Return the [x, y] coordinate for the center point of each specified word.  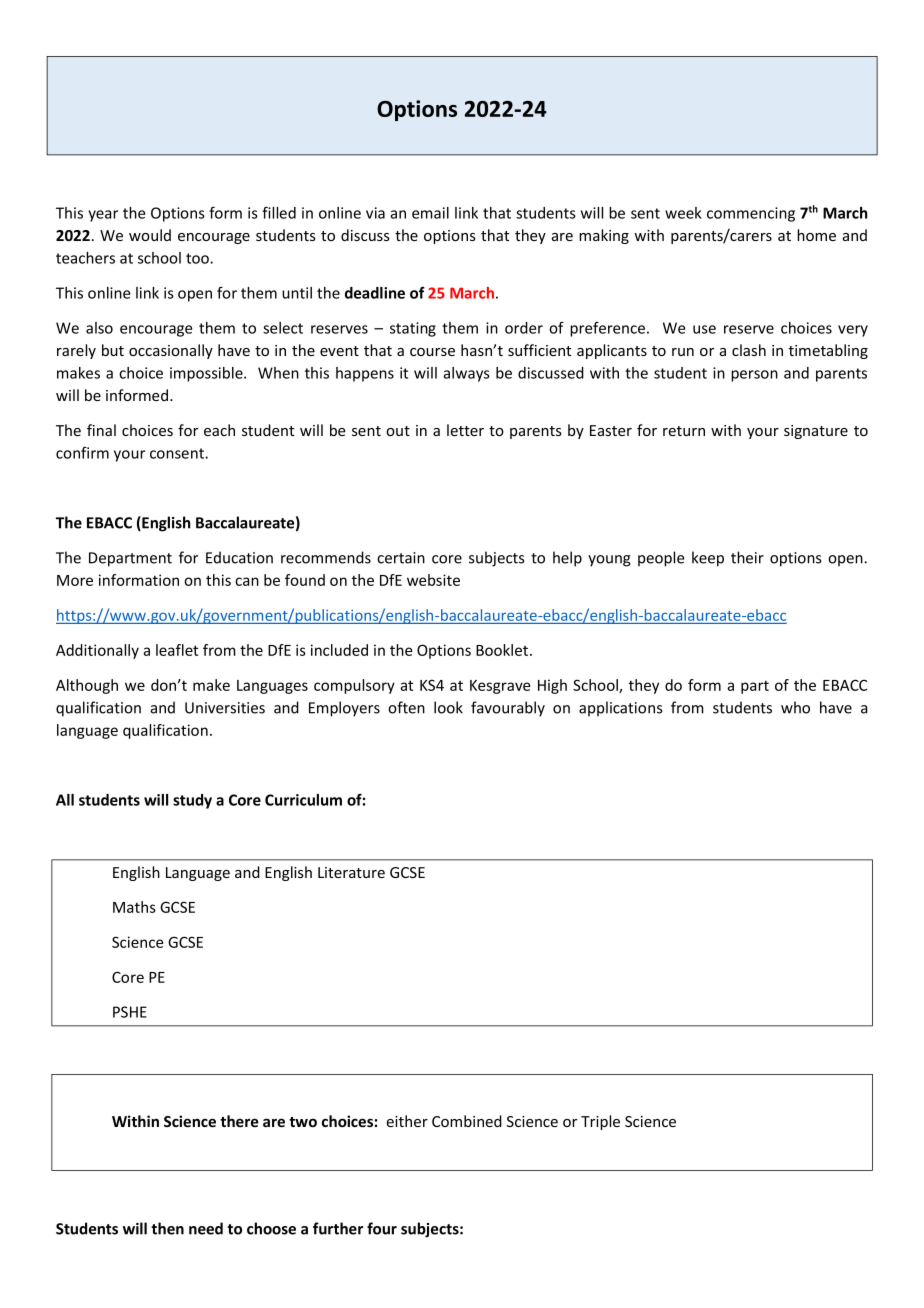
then [167, 1228]
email [430, 213]
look [448, 707]
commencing [751, 214]
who [795, 707]
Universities [225, 708]
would [150, 235]
